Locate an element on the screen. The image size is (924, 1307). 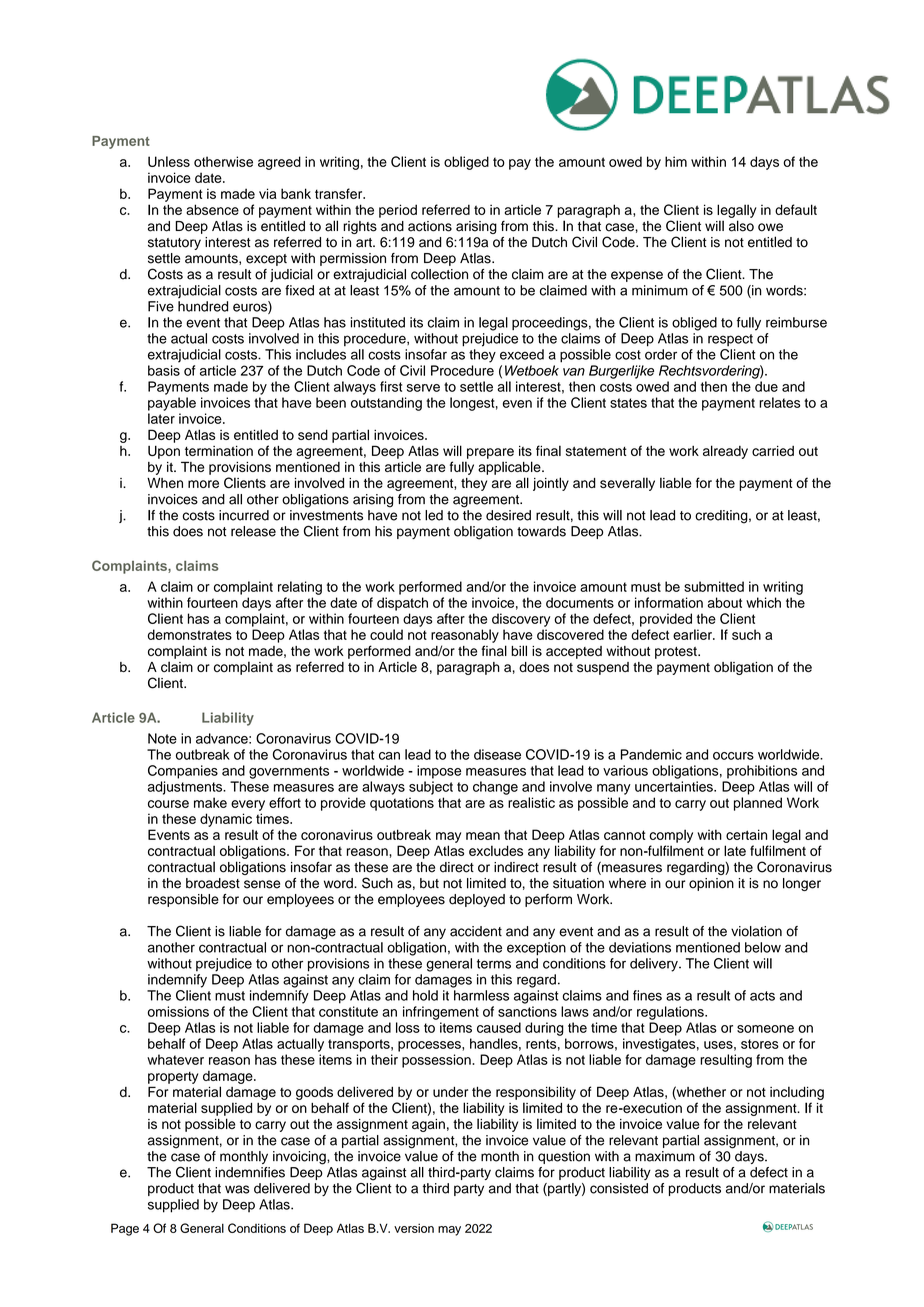
was is located at coordinates (237, 1189).
